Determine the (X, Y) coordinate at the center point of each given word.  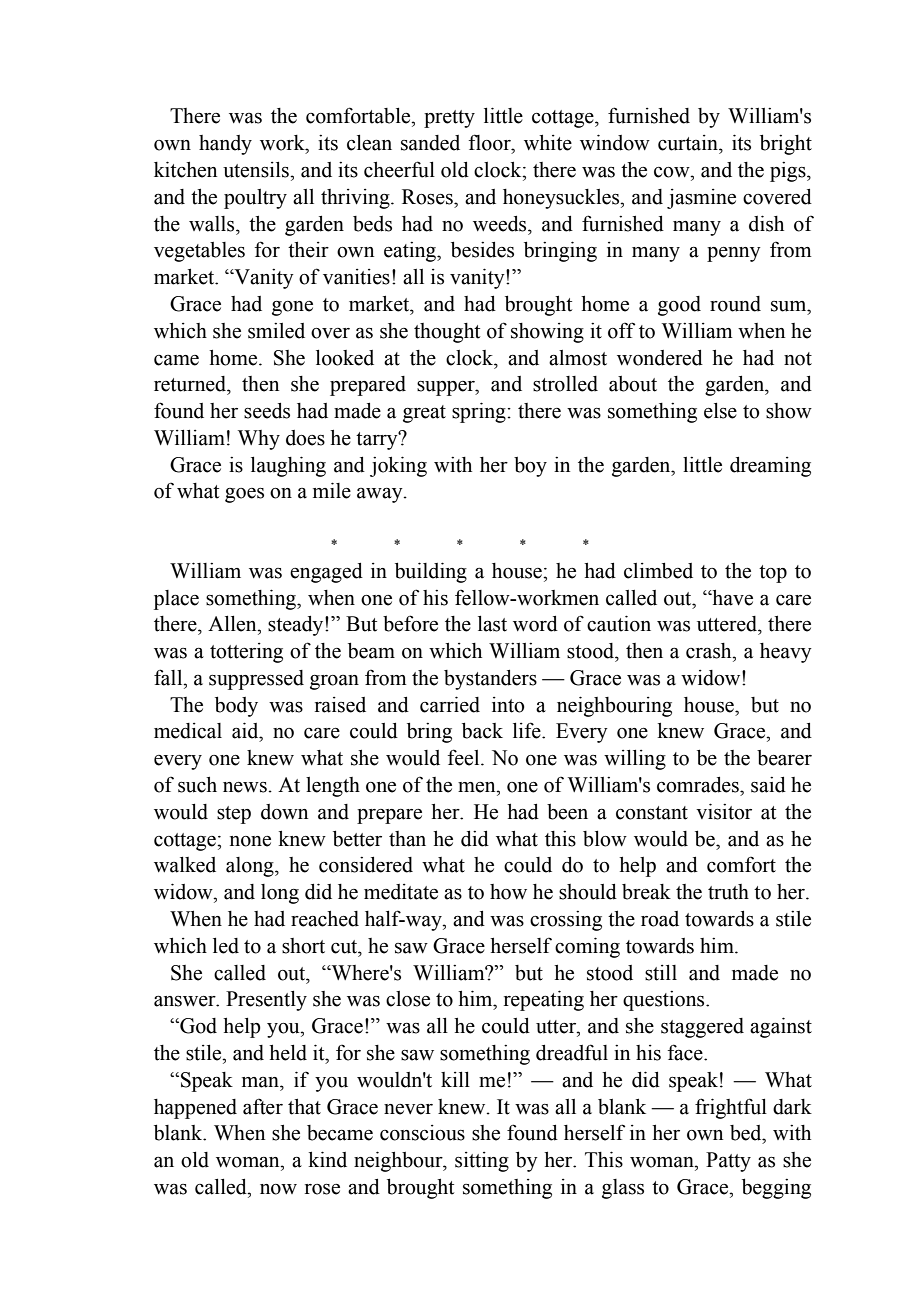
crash (710, 651)
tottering (246, 653)
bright (786, 144)
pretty (449, 119)
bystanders (490, 680)
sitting (482, 1162)
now (278, 1189)
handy (225, 145)
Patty (728, 1162)
